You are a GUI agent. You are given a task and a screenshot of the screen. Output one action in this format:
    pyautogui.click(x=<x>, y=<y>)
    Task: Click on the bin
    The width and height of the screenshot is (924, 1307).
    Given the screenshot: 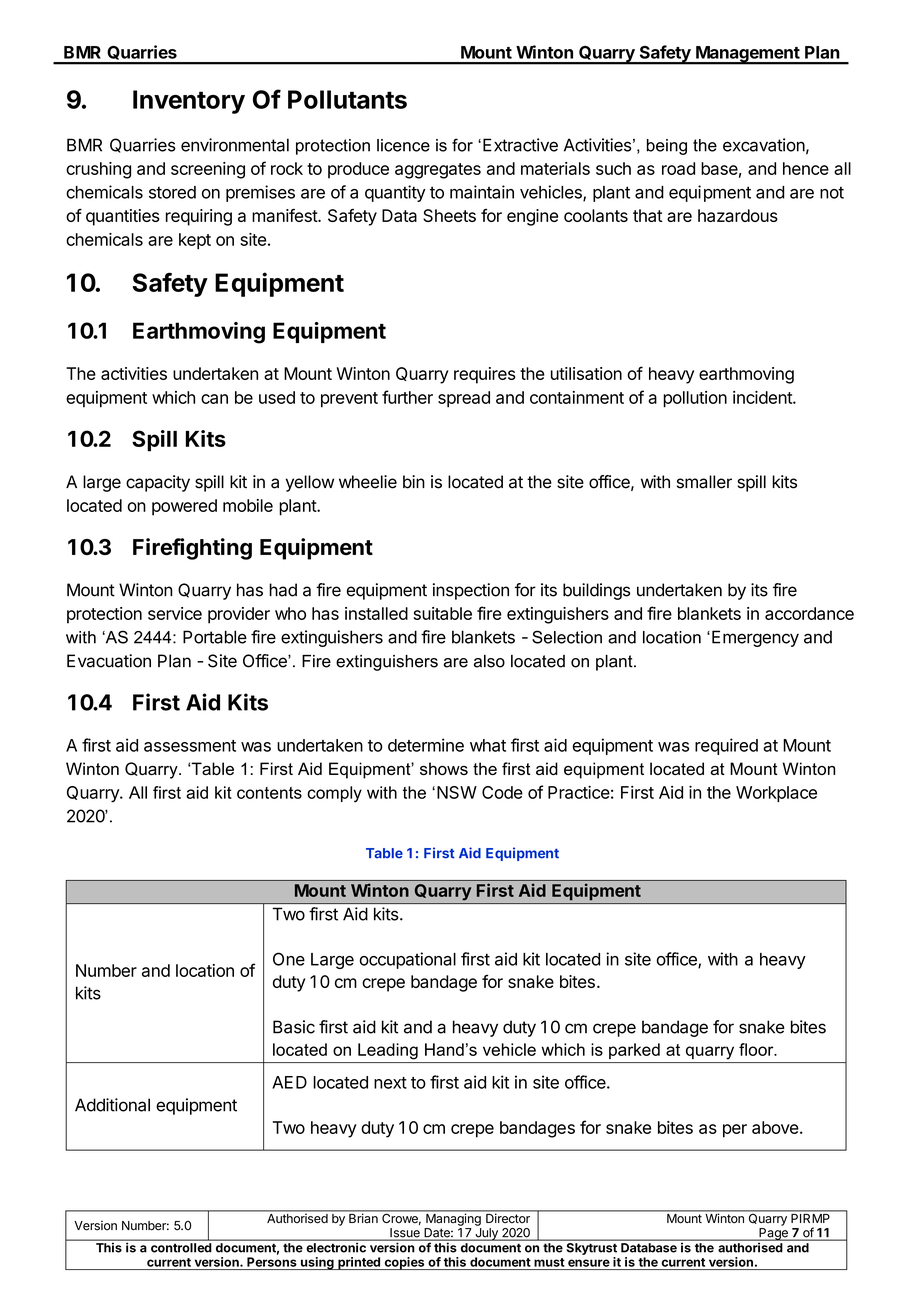 What is the action you would take?
    pyautogui.click(x=414, y=482)
